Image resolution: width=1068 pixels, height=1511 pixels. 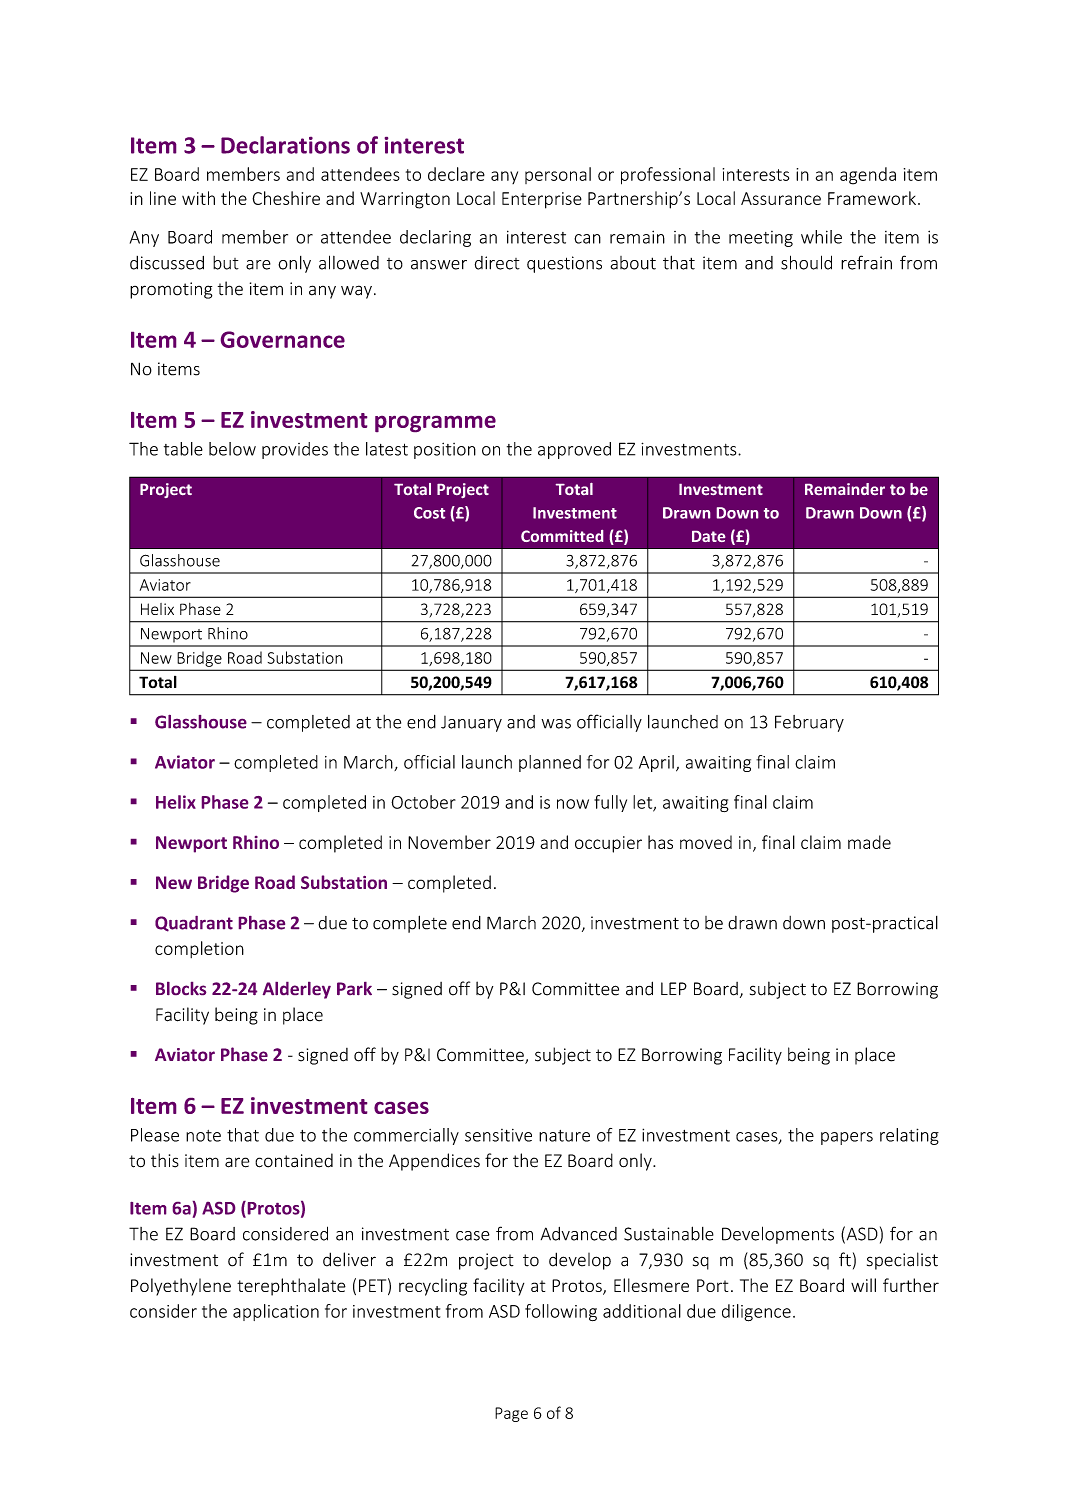 What do you see at coordinates (286, 198) in the page?
I see `Cheshire` at bounding box center [286, 198].
